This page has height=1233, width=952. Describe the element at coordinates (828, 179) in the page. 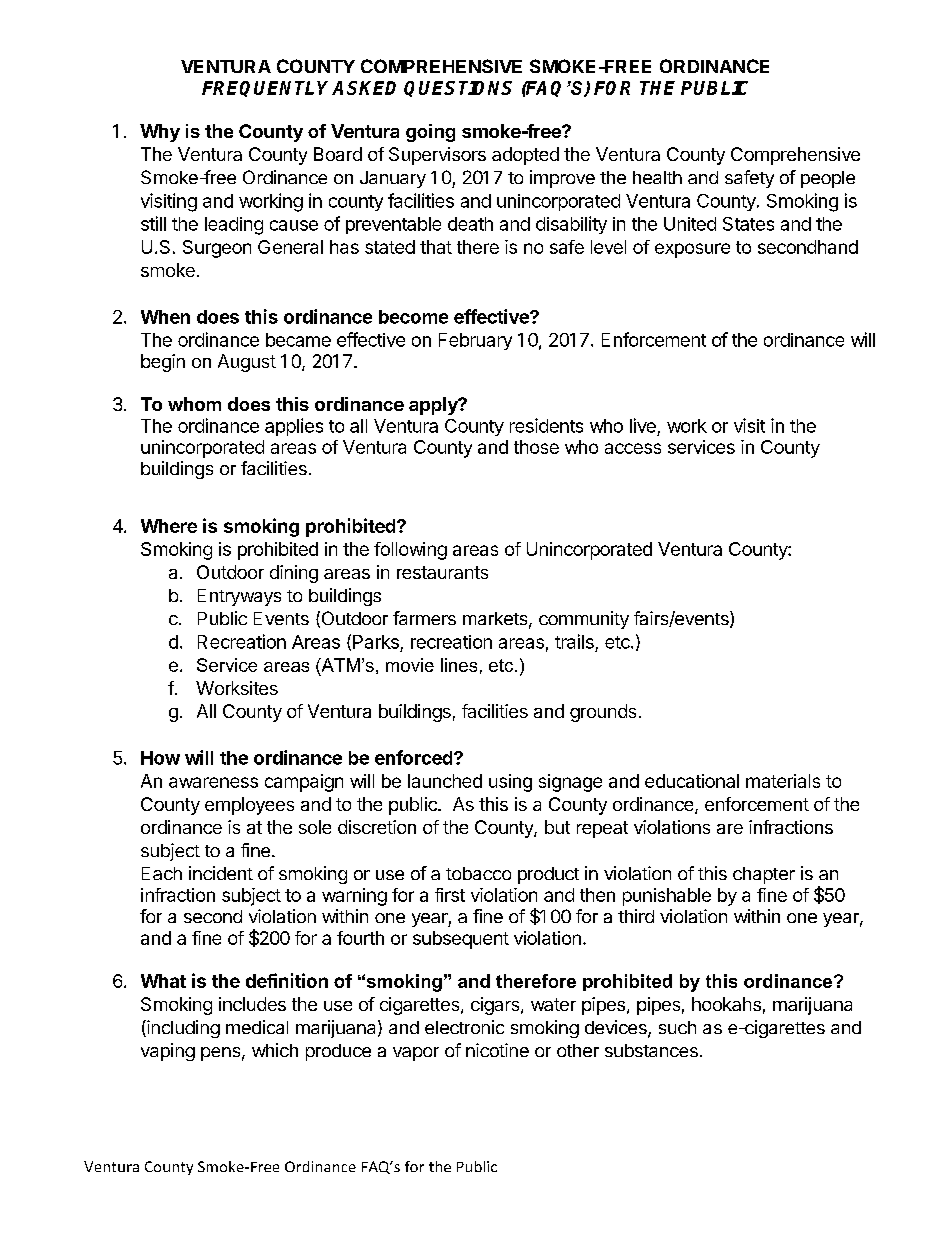

I see `people` at that location.
